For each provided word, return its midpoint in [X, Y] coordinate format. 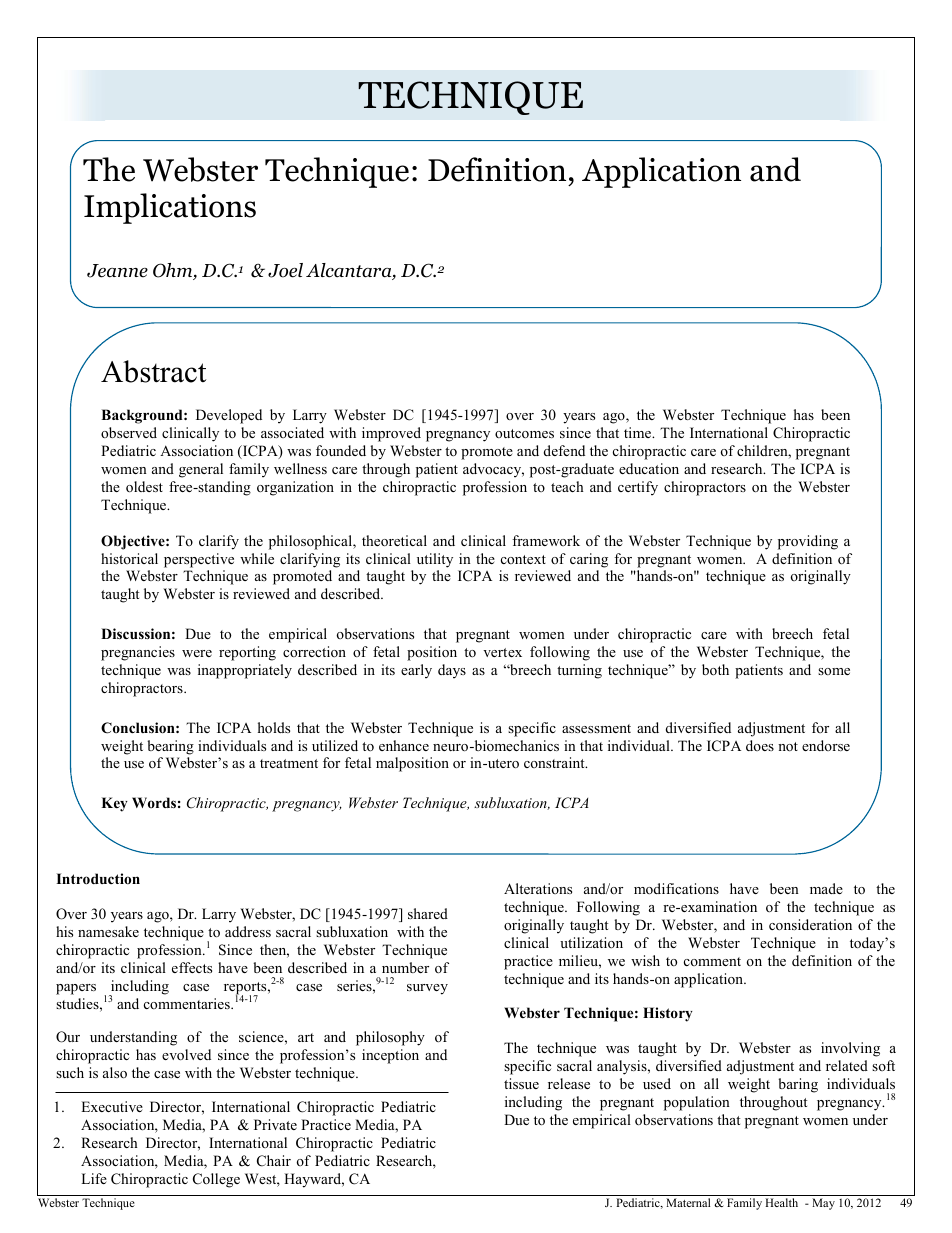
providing [808, 542]
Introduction [98, 879]
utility [435, 560]
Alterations [538, 888]
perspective [199, 560]
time [639, 432]
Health [781, 1202]
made [826, 888]
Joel [285, 270]
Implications [170, 208]
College [216, 1180]
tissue [521, 1083]
